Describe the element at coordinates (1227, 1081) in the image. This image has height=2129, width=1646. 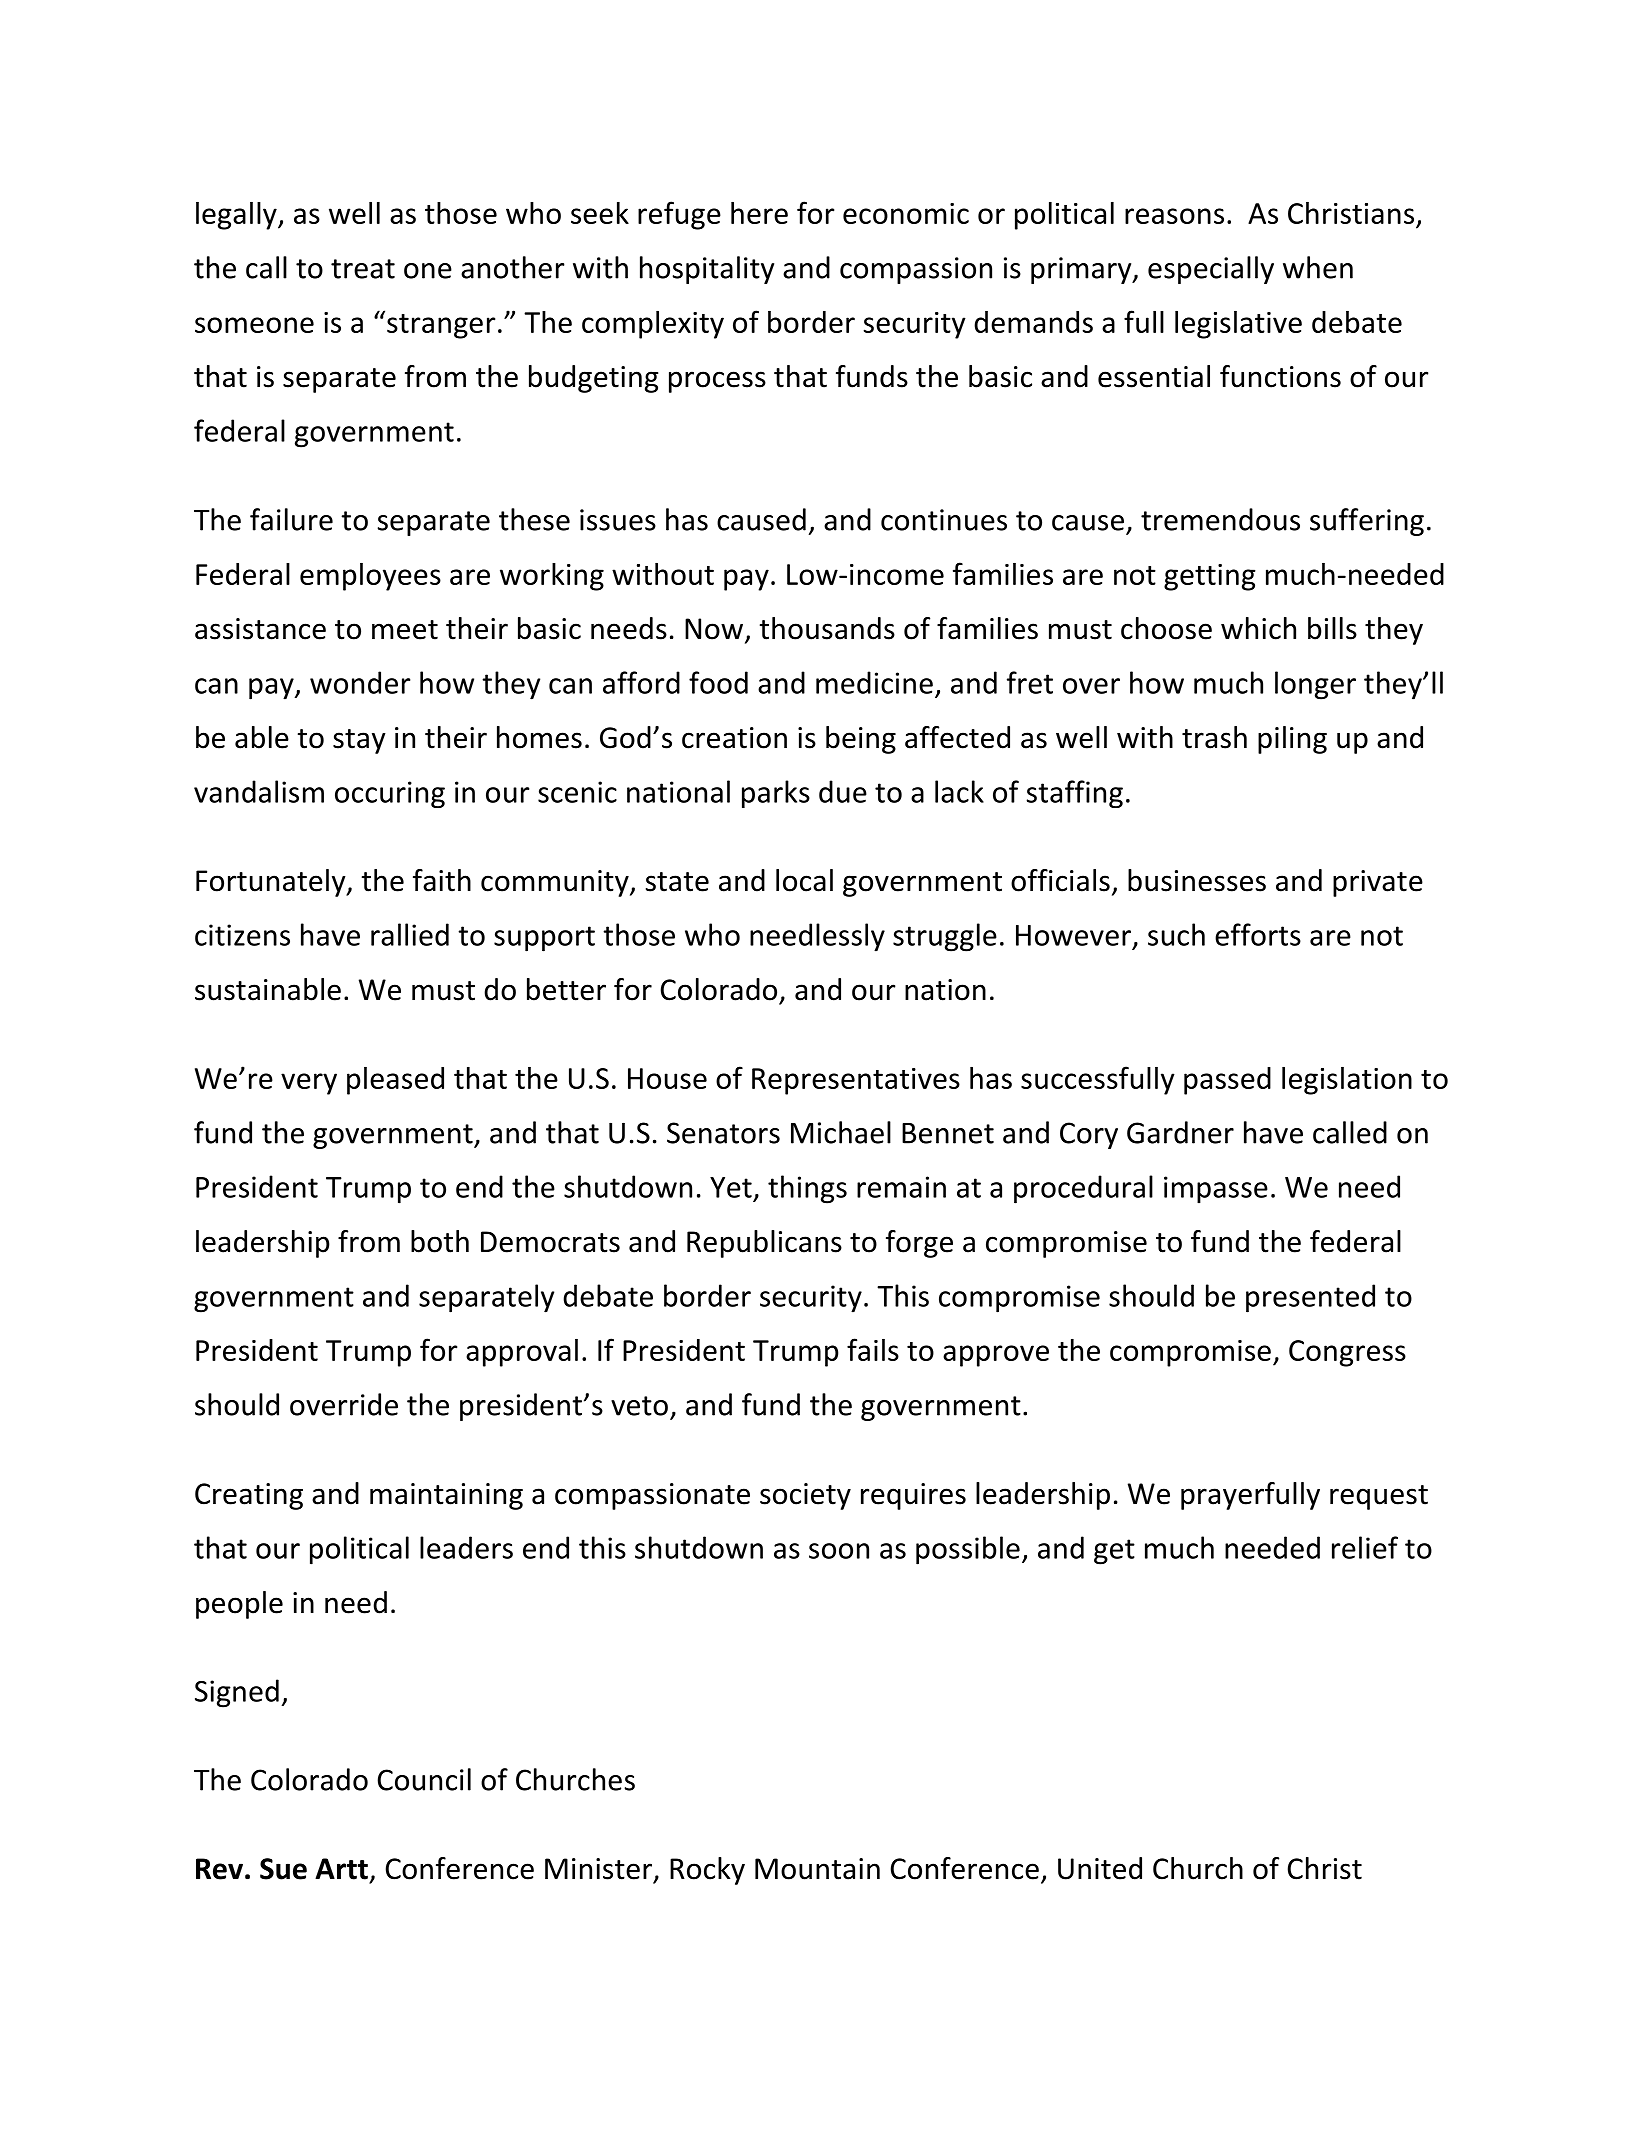
I see `passed` at that location.
